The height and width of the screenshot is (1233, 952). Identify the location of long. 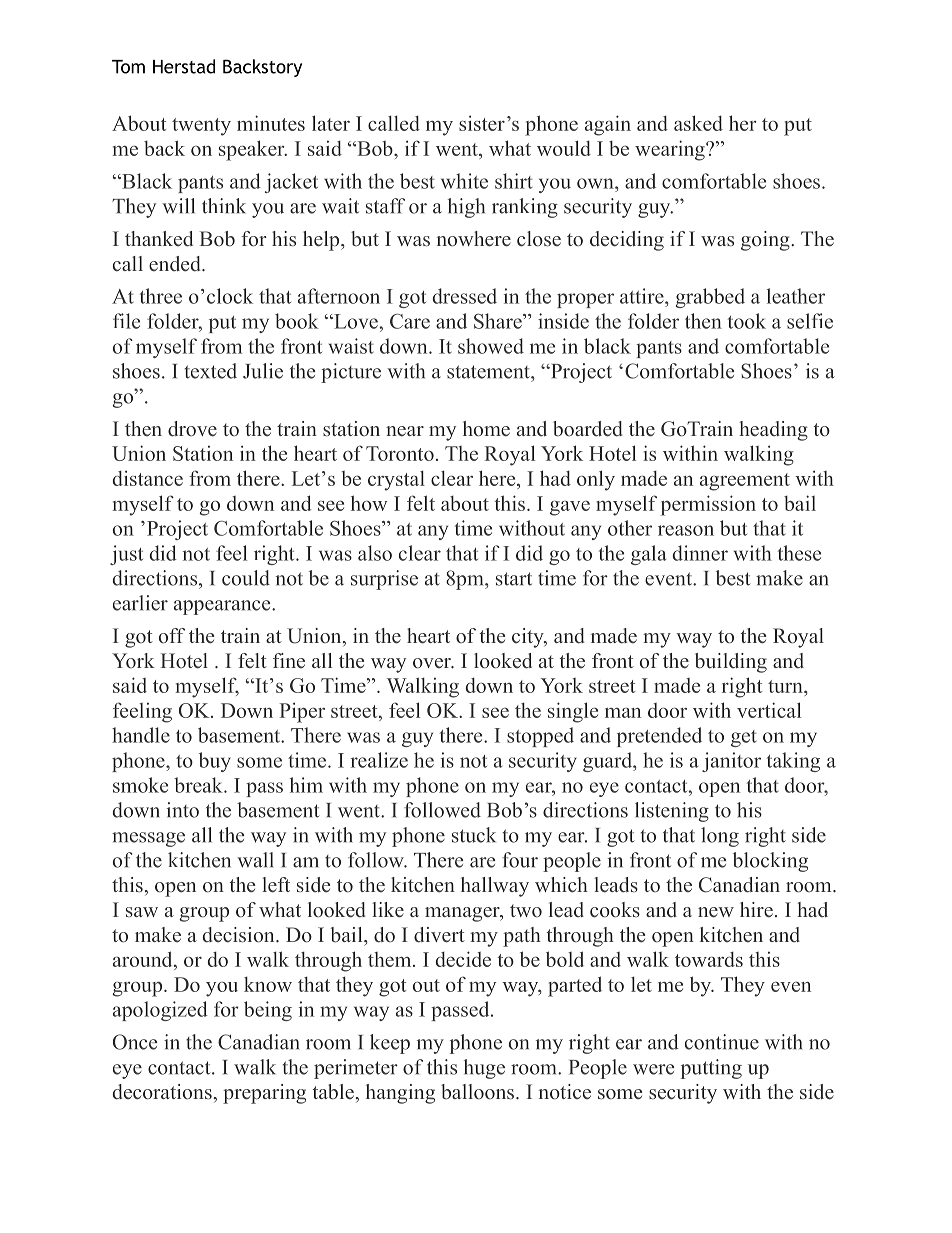
(720, 837).
